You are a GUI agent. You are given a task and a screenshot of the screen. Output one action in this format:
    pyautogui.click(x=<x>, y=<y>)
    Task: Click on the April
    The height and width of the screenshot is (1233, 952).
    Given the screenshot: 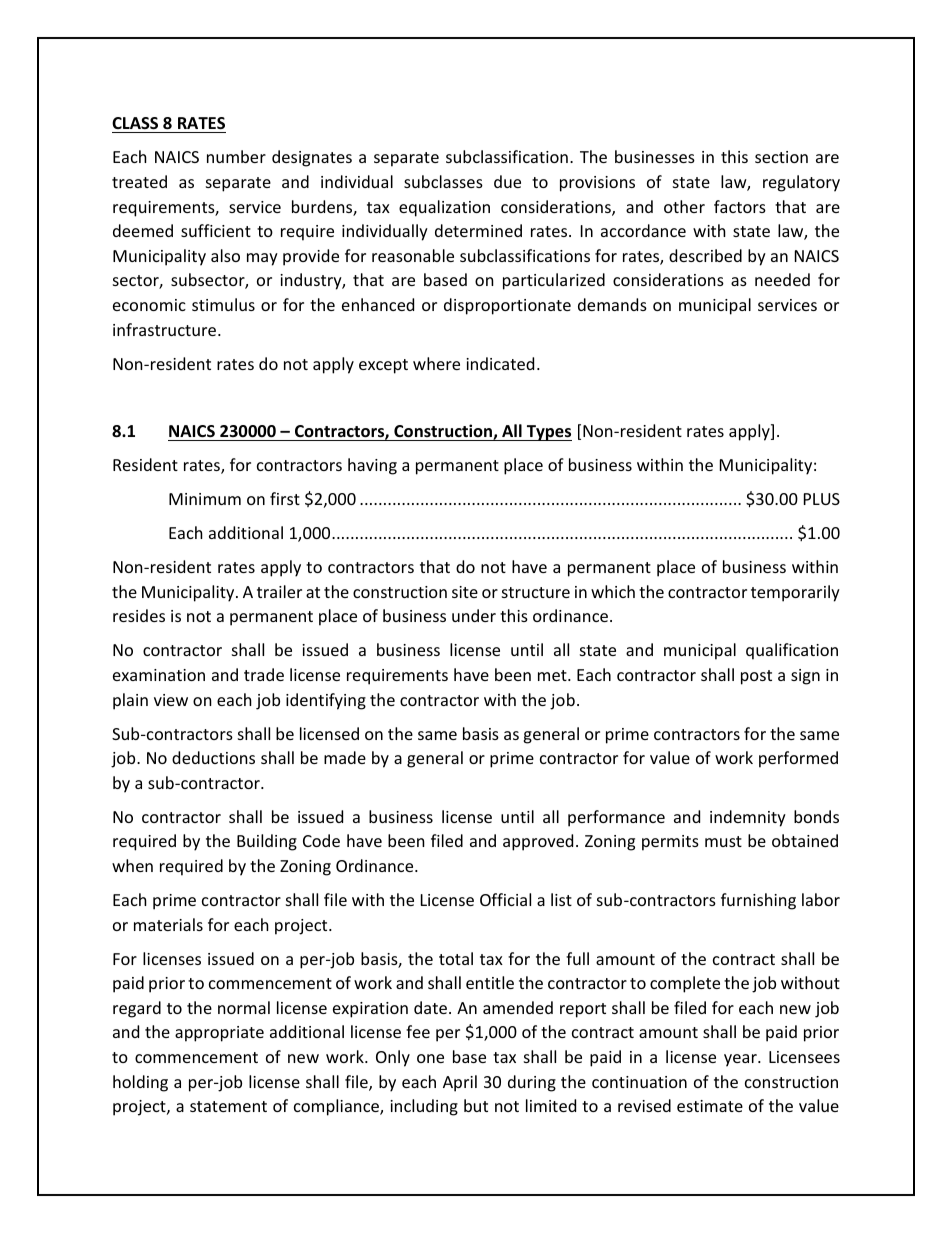 What is the action you would take?
    pyautogui.click(x=460, y=1083)
